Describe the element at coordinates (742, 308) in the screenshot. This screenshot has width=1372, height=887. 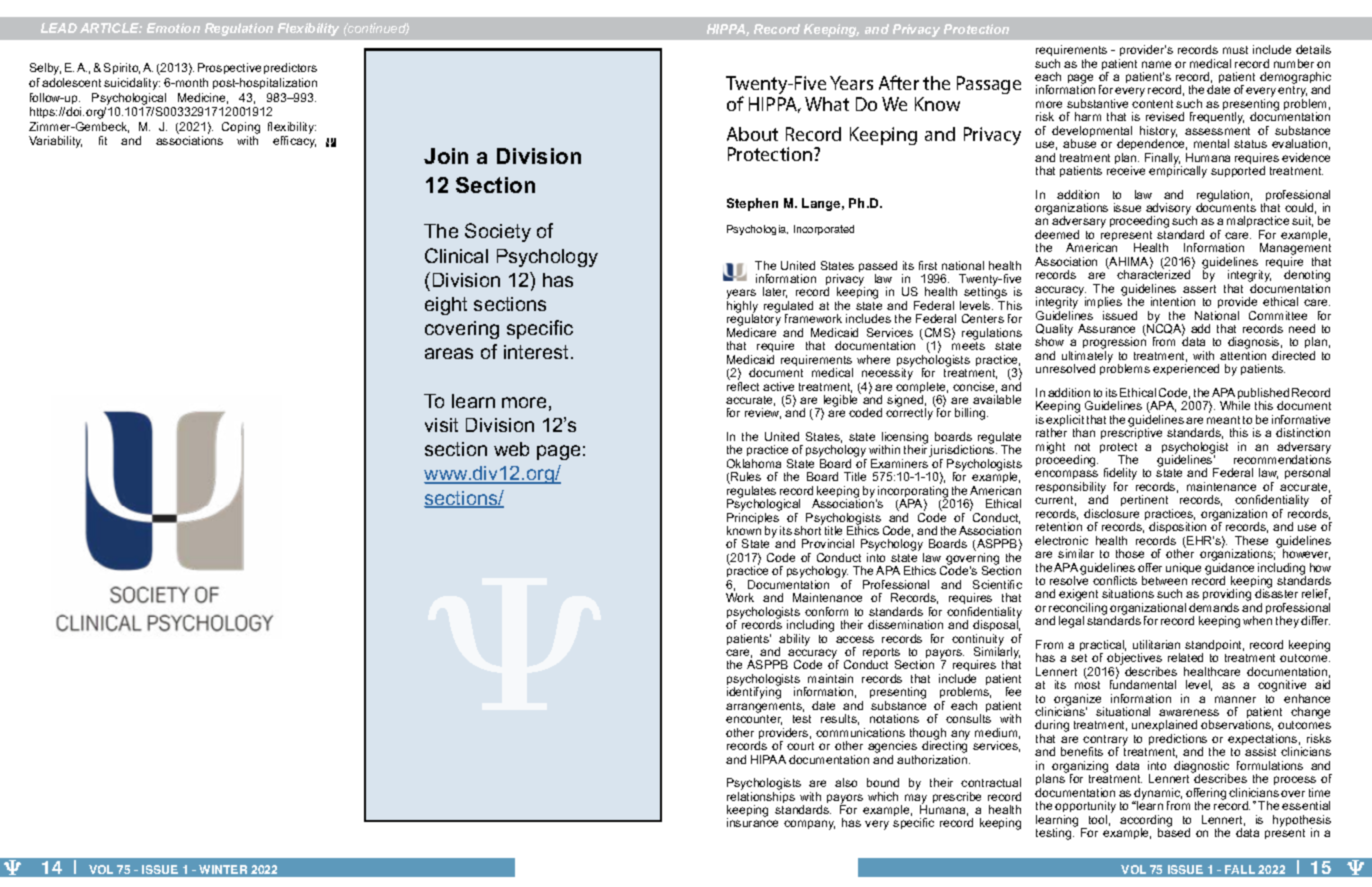
I see `highly` at that location.
